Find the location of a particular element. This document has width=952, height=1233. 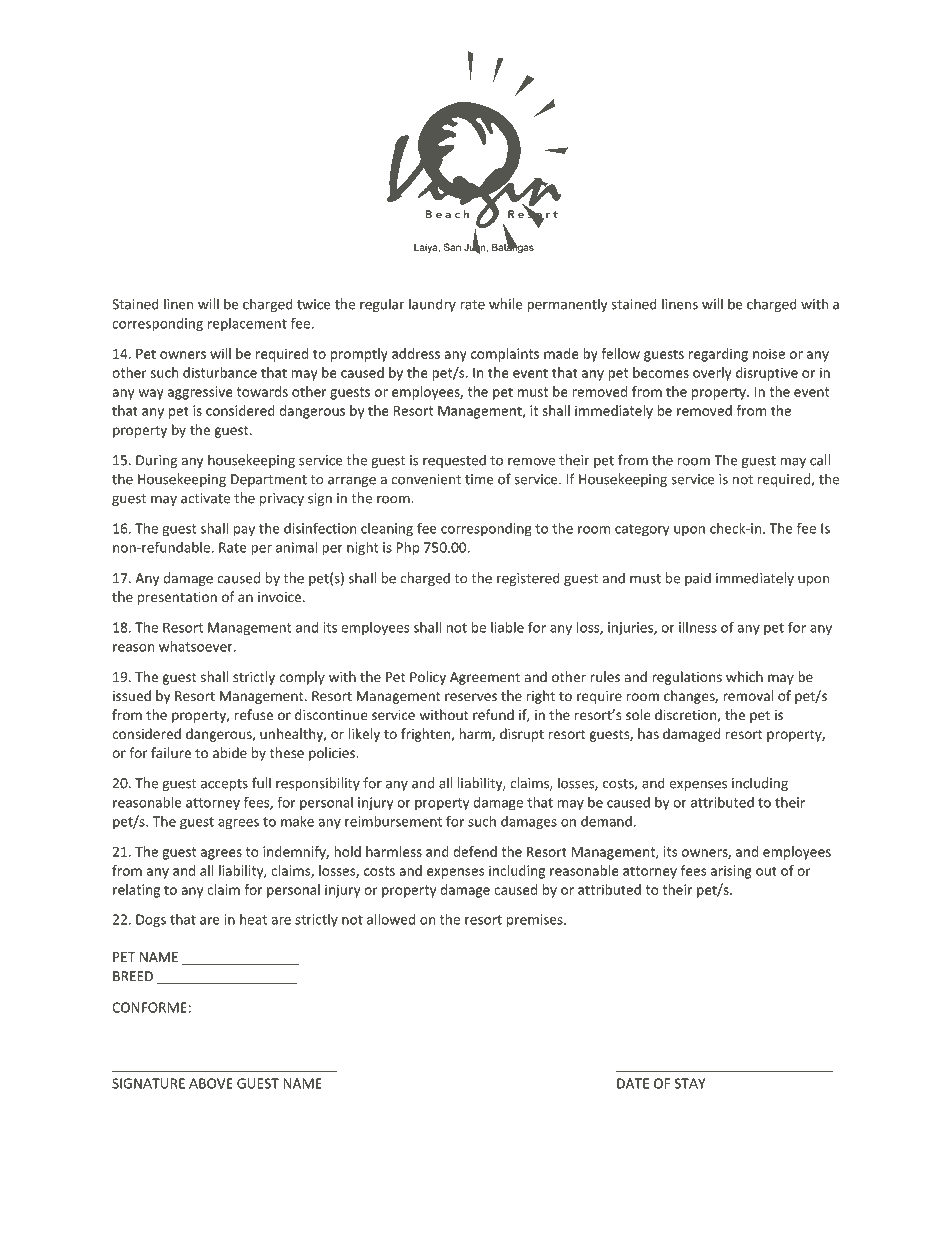

STAY is located at coordinates (690, 1083).
